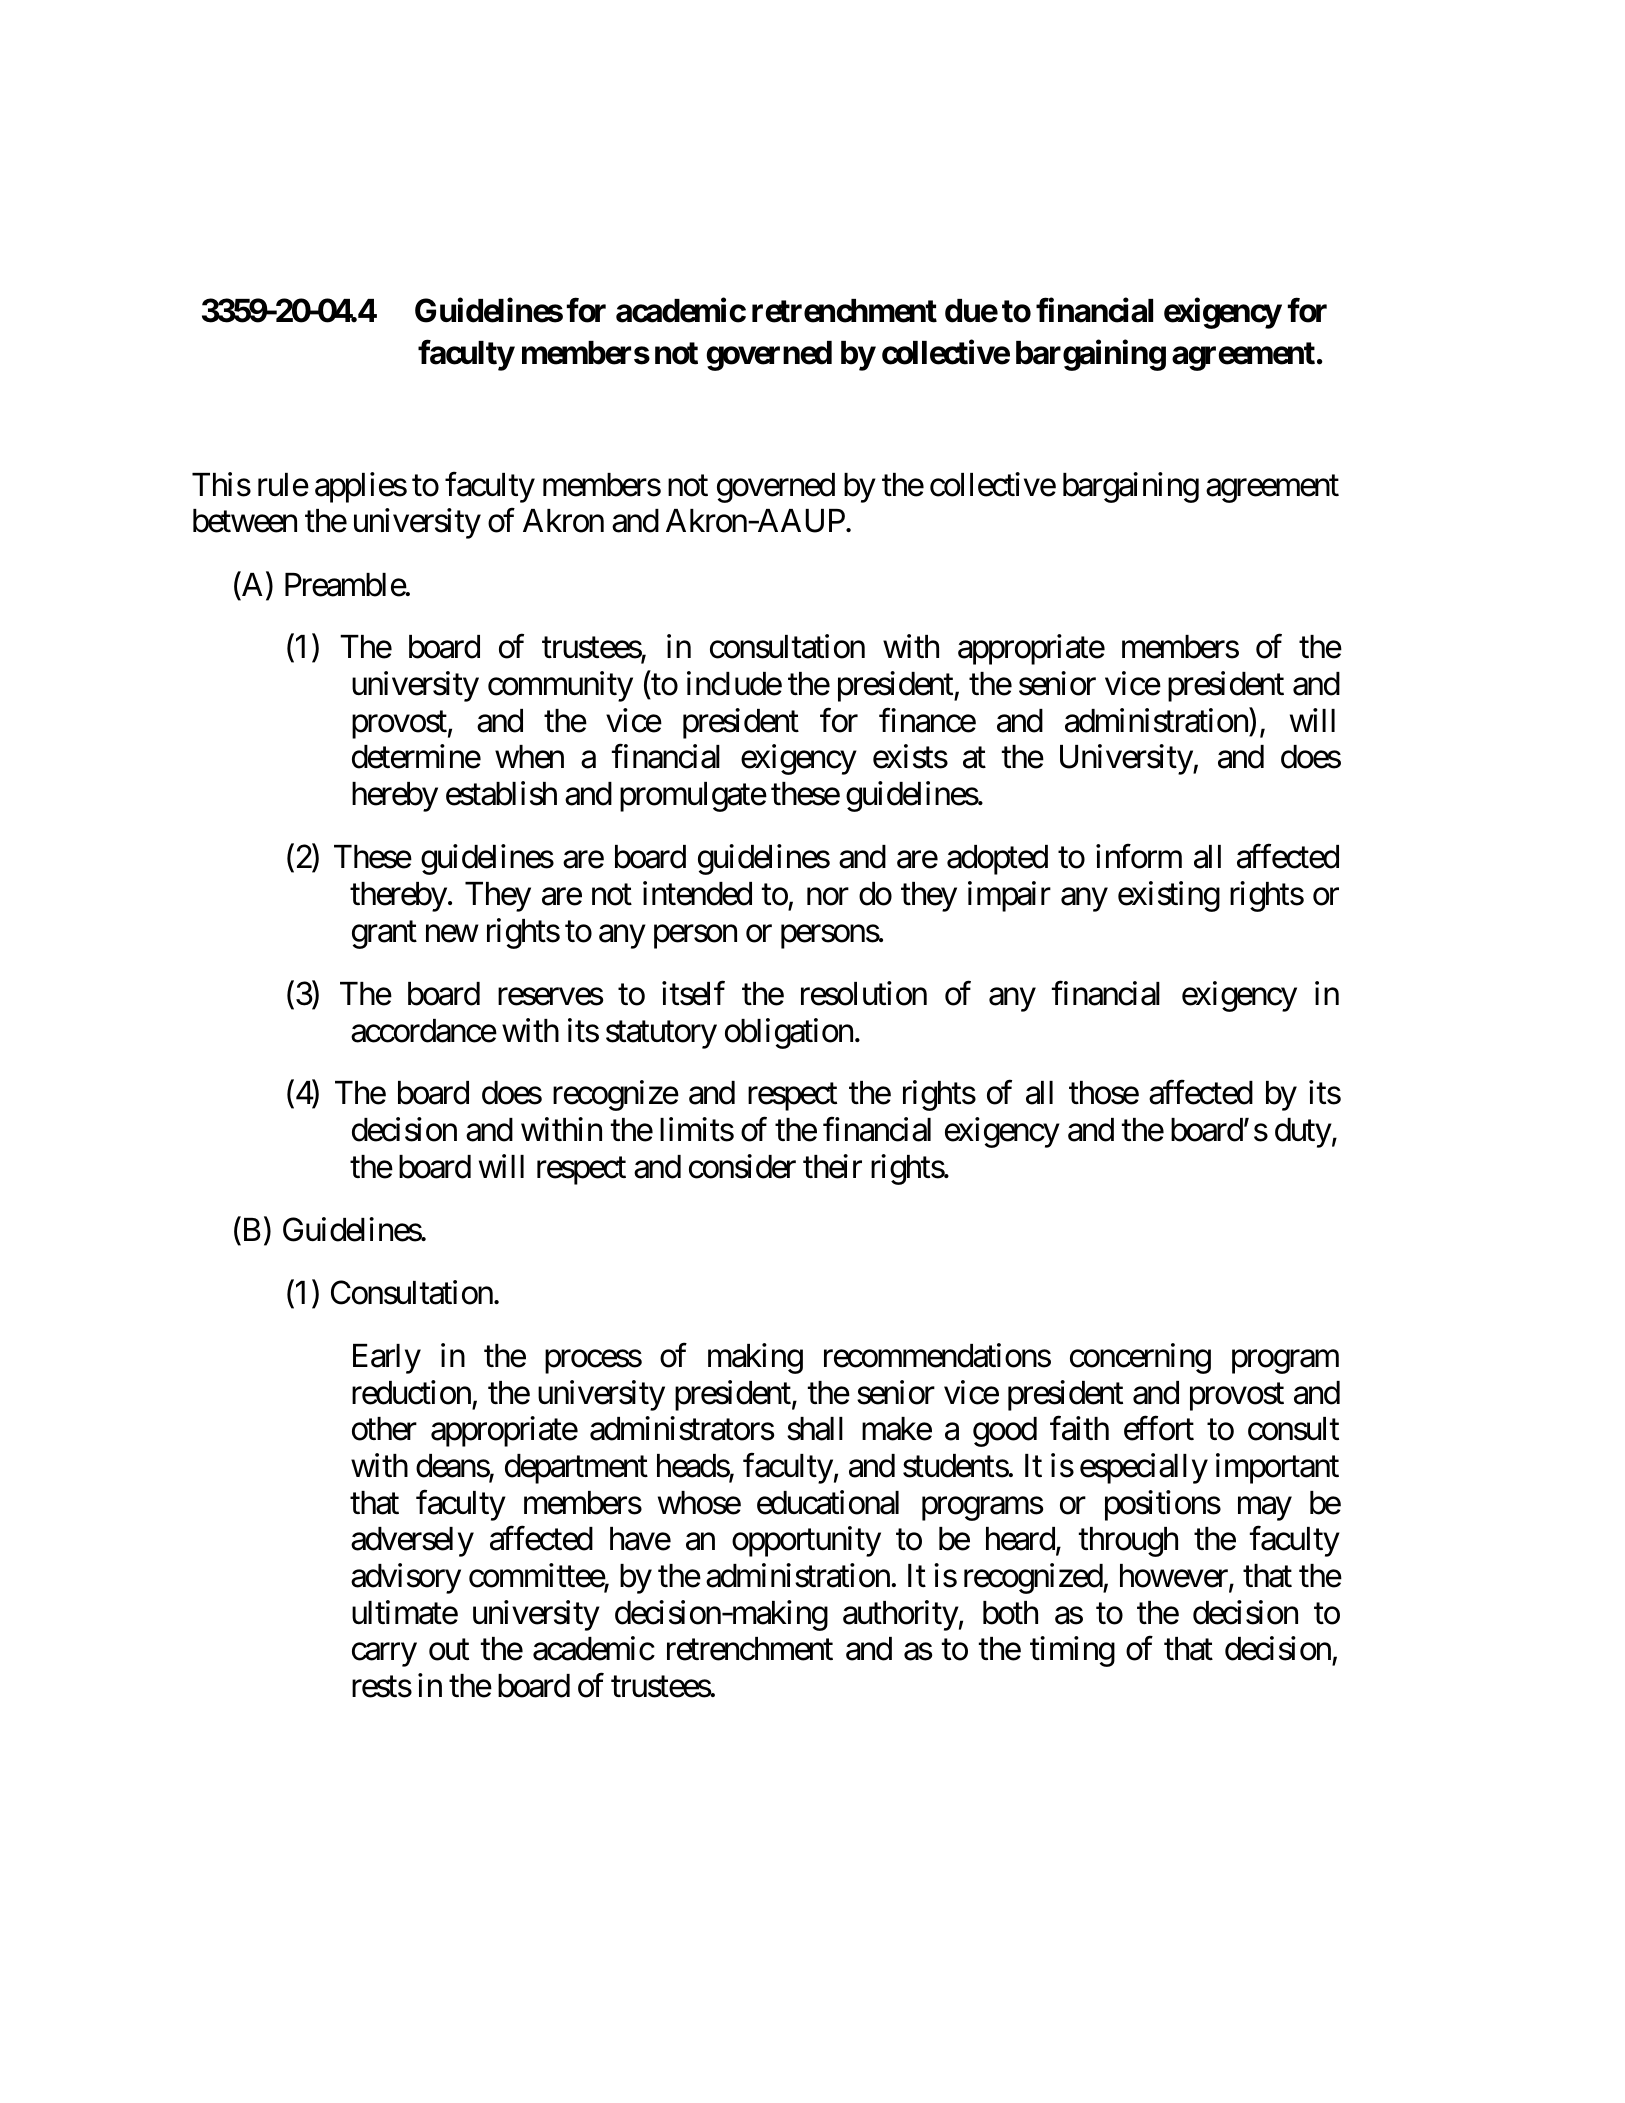 This page has width=1625, height=2103. I want to click on Early, so click(387, 1359).
